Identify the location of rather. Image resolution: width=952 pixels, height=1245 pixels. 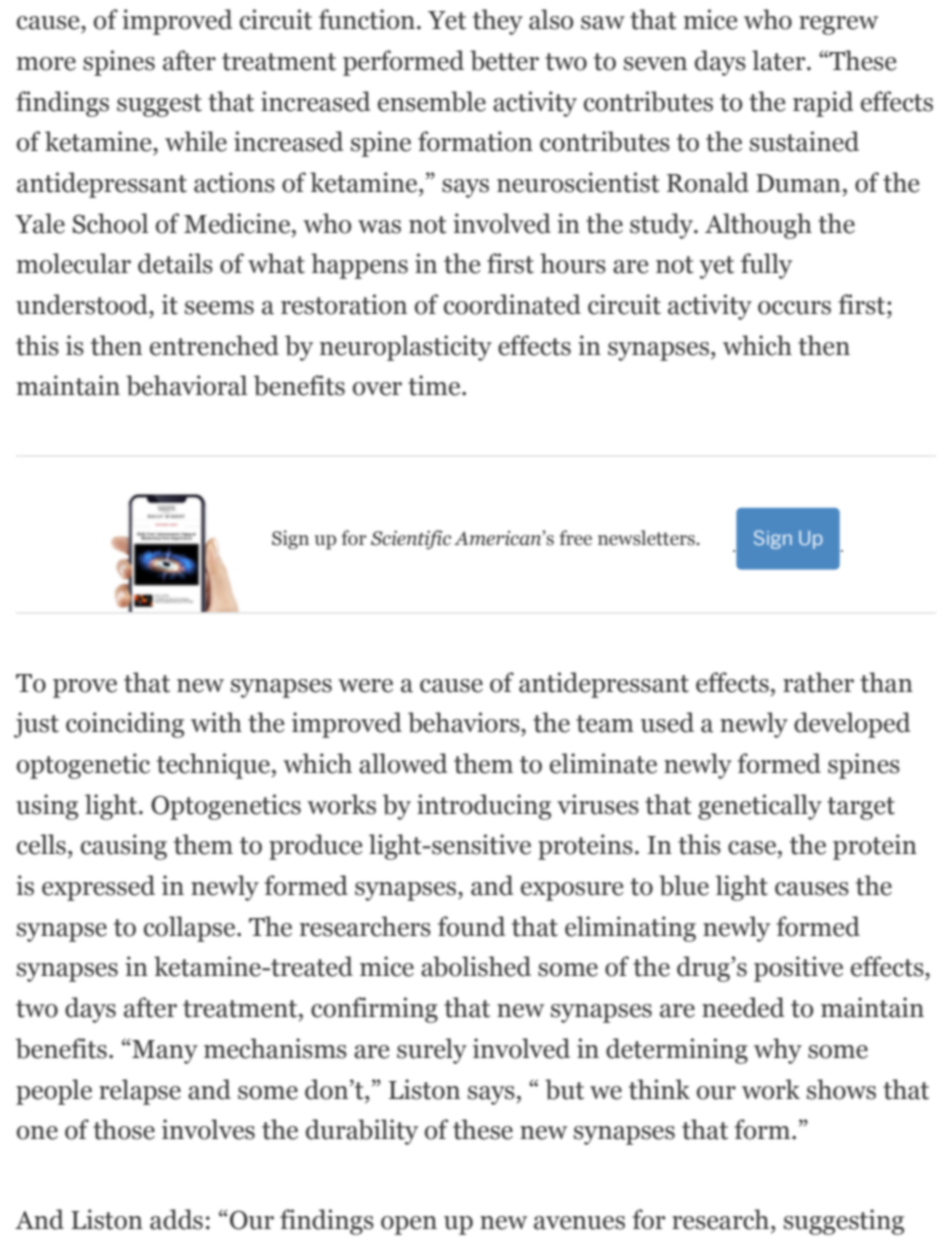
(818, 682).
